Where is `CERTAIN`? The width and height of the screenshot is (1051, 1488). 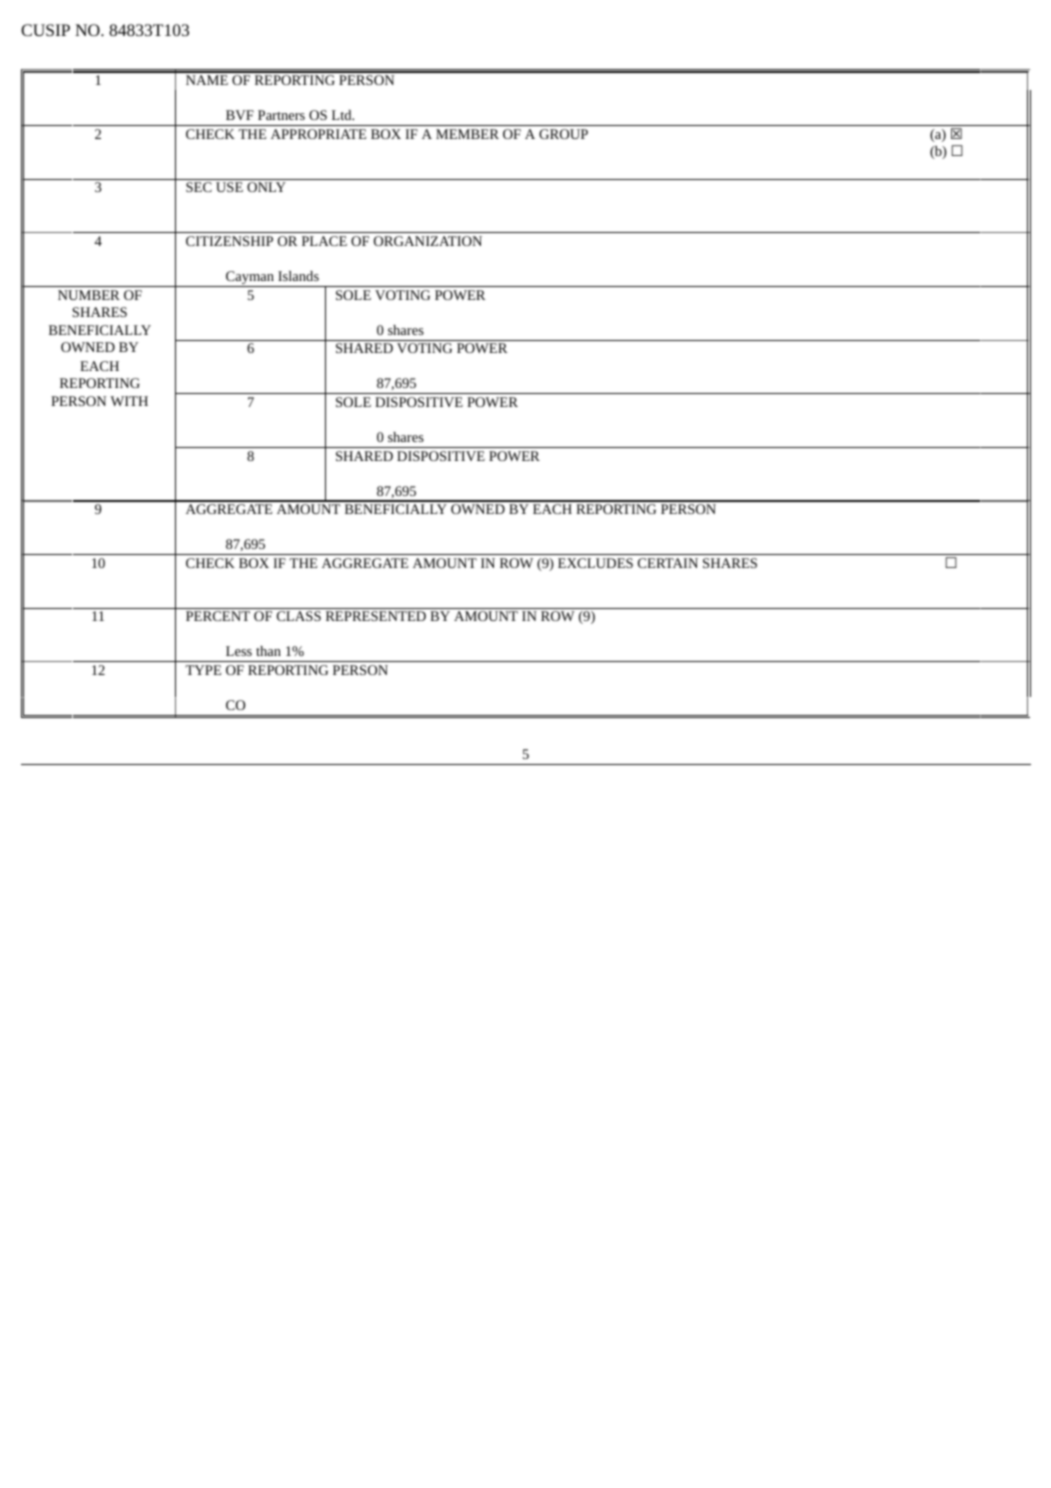
CERTAIN is located at coordinates (668, 563).
